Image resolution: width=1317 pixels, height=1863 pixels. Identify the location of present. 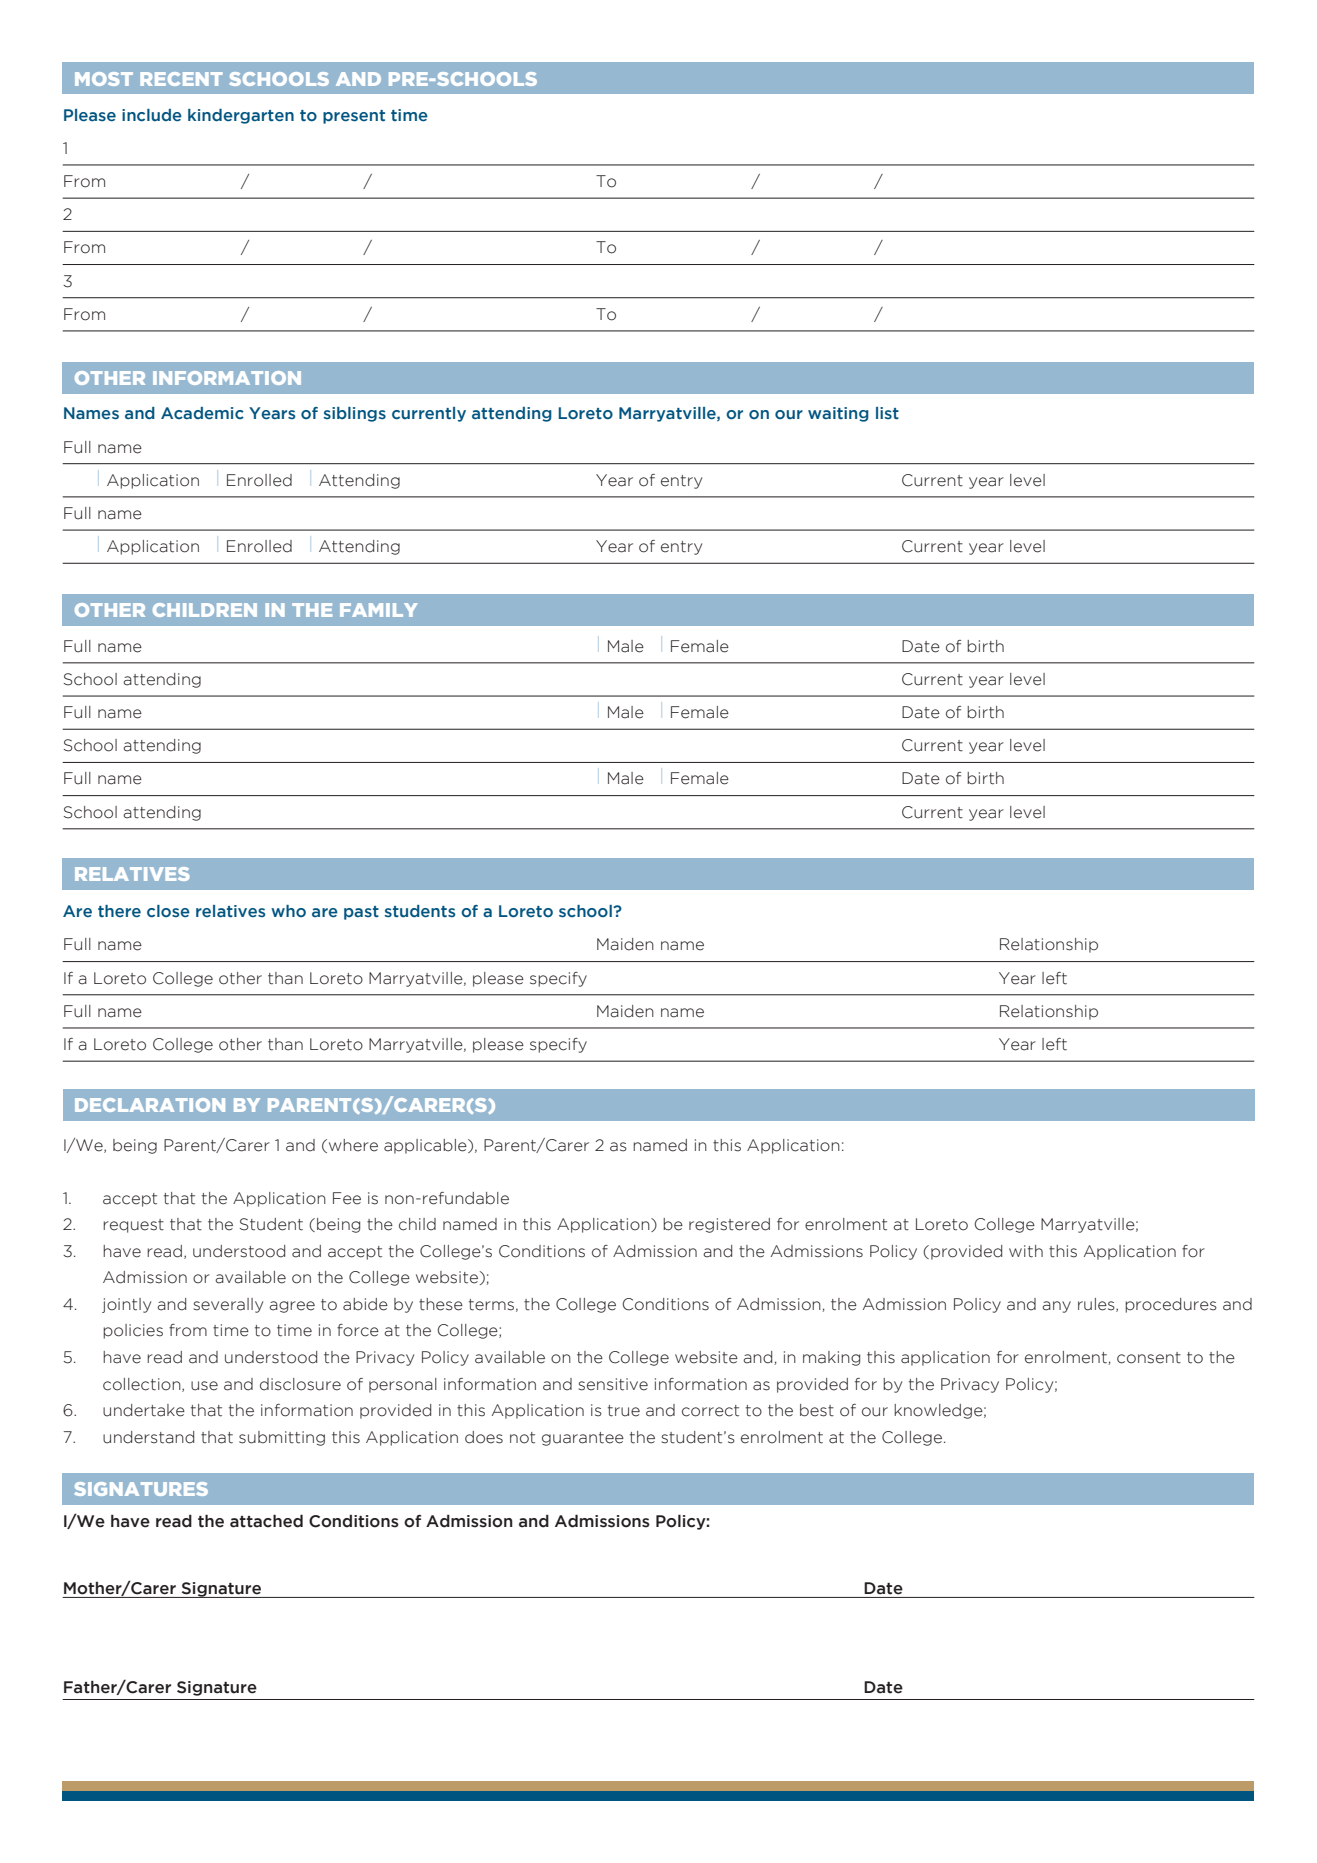
(354, 117).
